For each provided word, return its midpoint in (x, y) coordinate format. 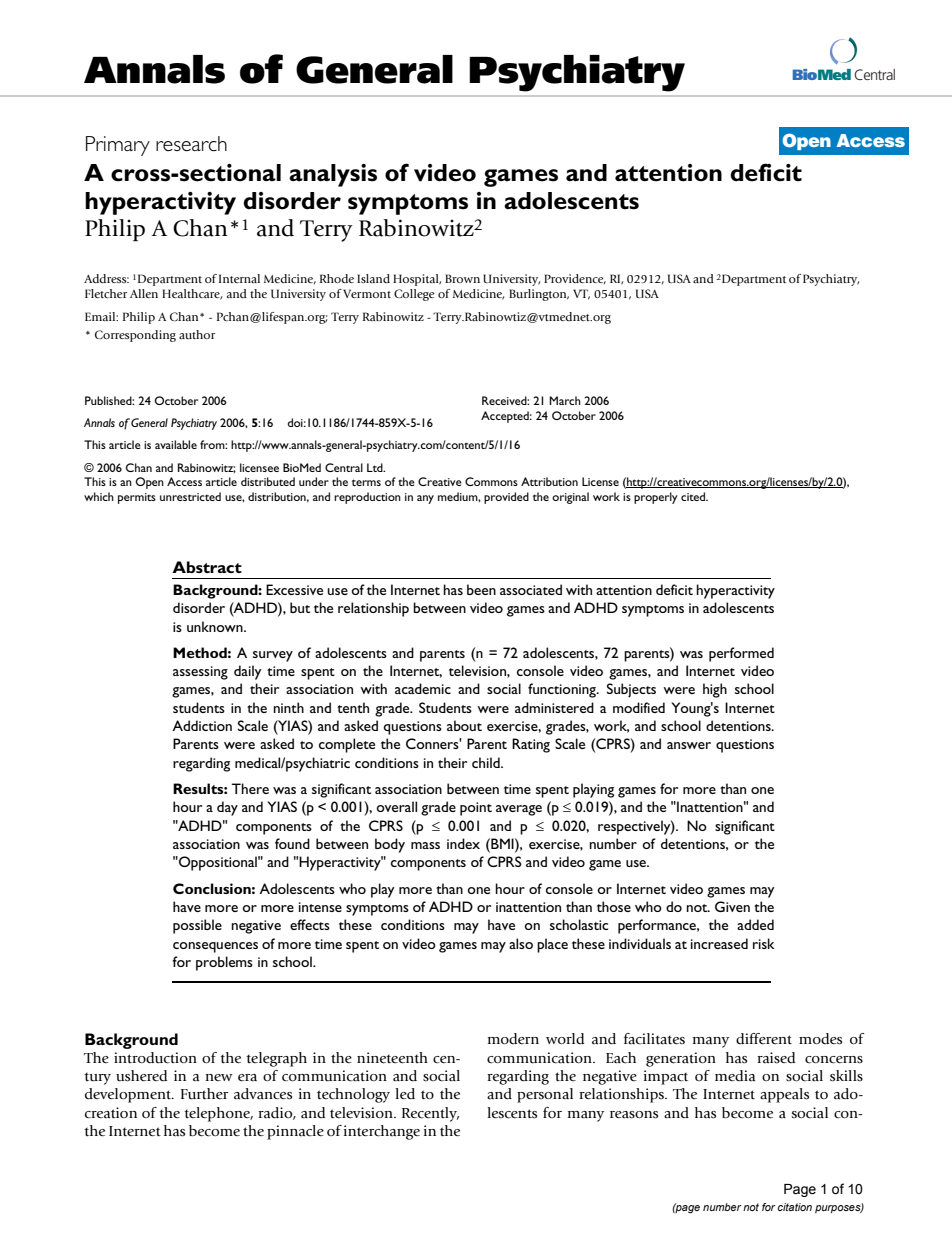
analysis (333, 175)
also (521, 943)
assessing (200, 673)
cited (694, 496)
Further (204, 1094)
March (565, 400)
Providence (575, 279)
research (191, 144)
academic (423, 688)
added (755, 924)
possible (197, 926)
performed (741, 654)
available (176, 444)
